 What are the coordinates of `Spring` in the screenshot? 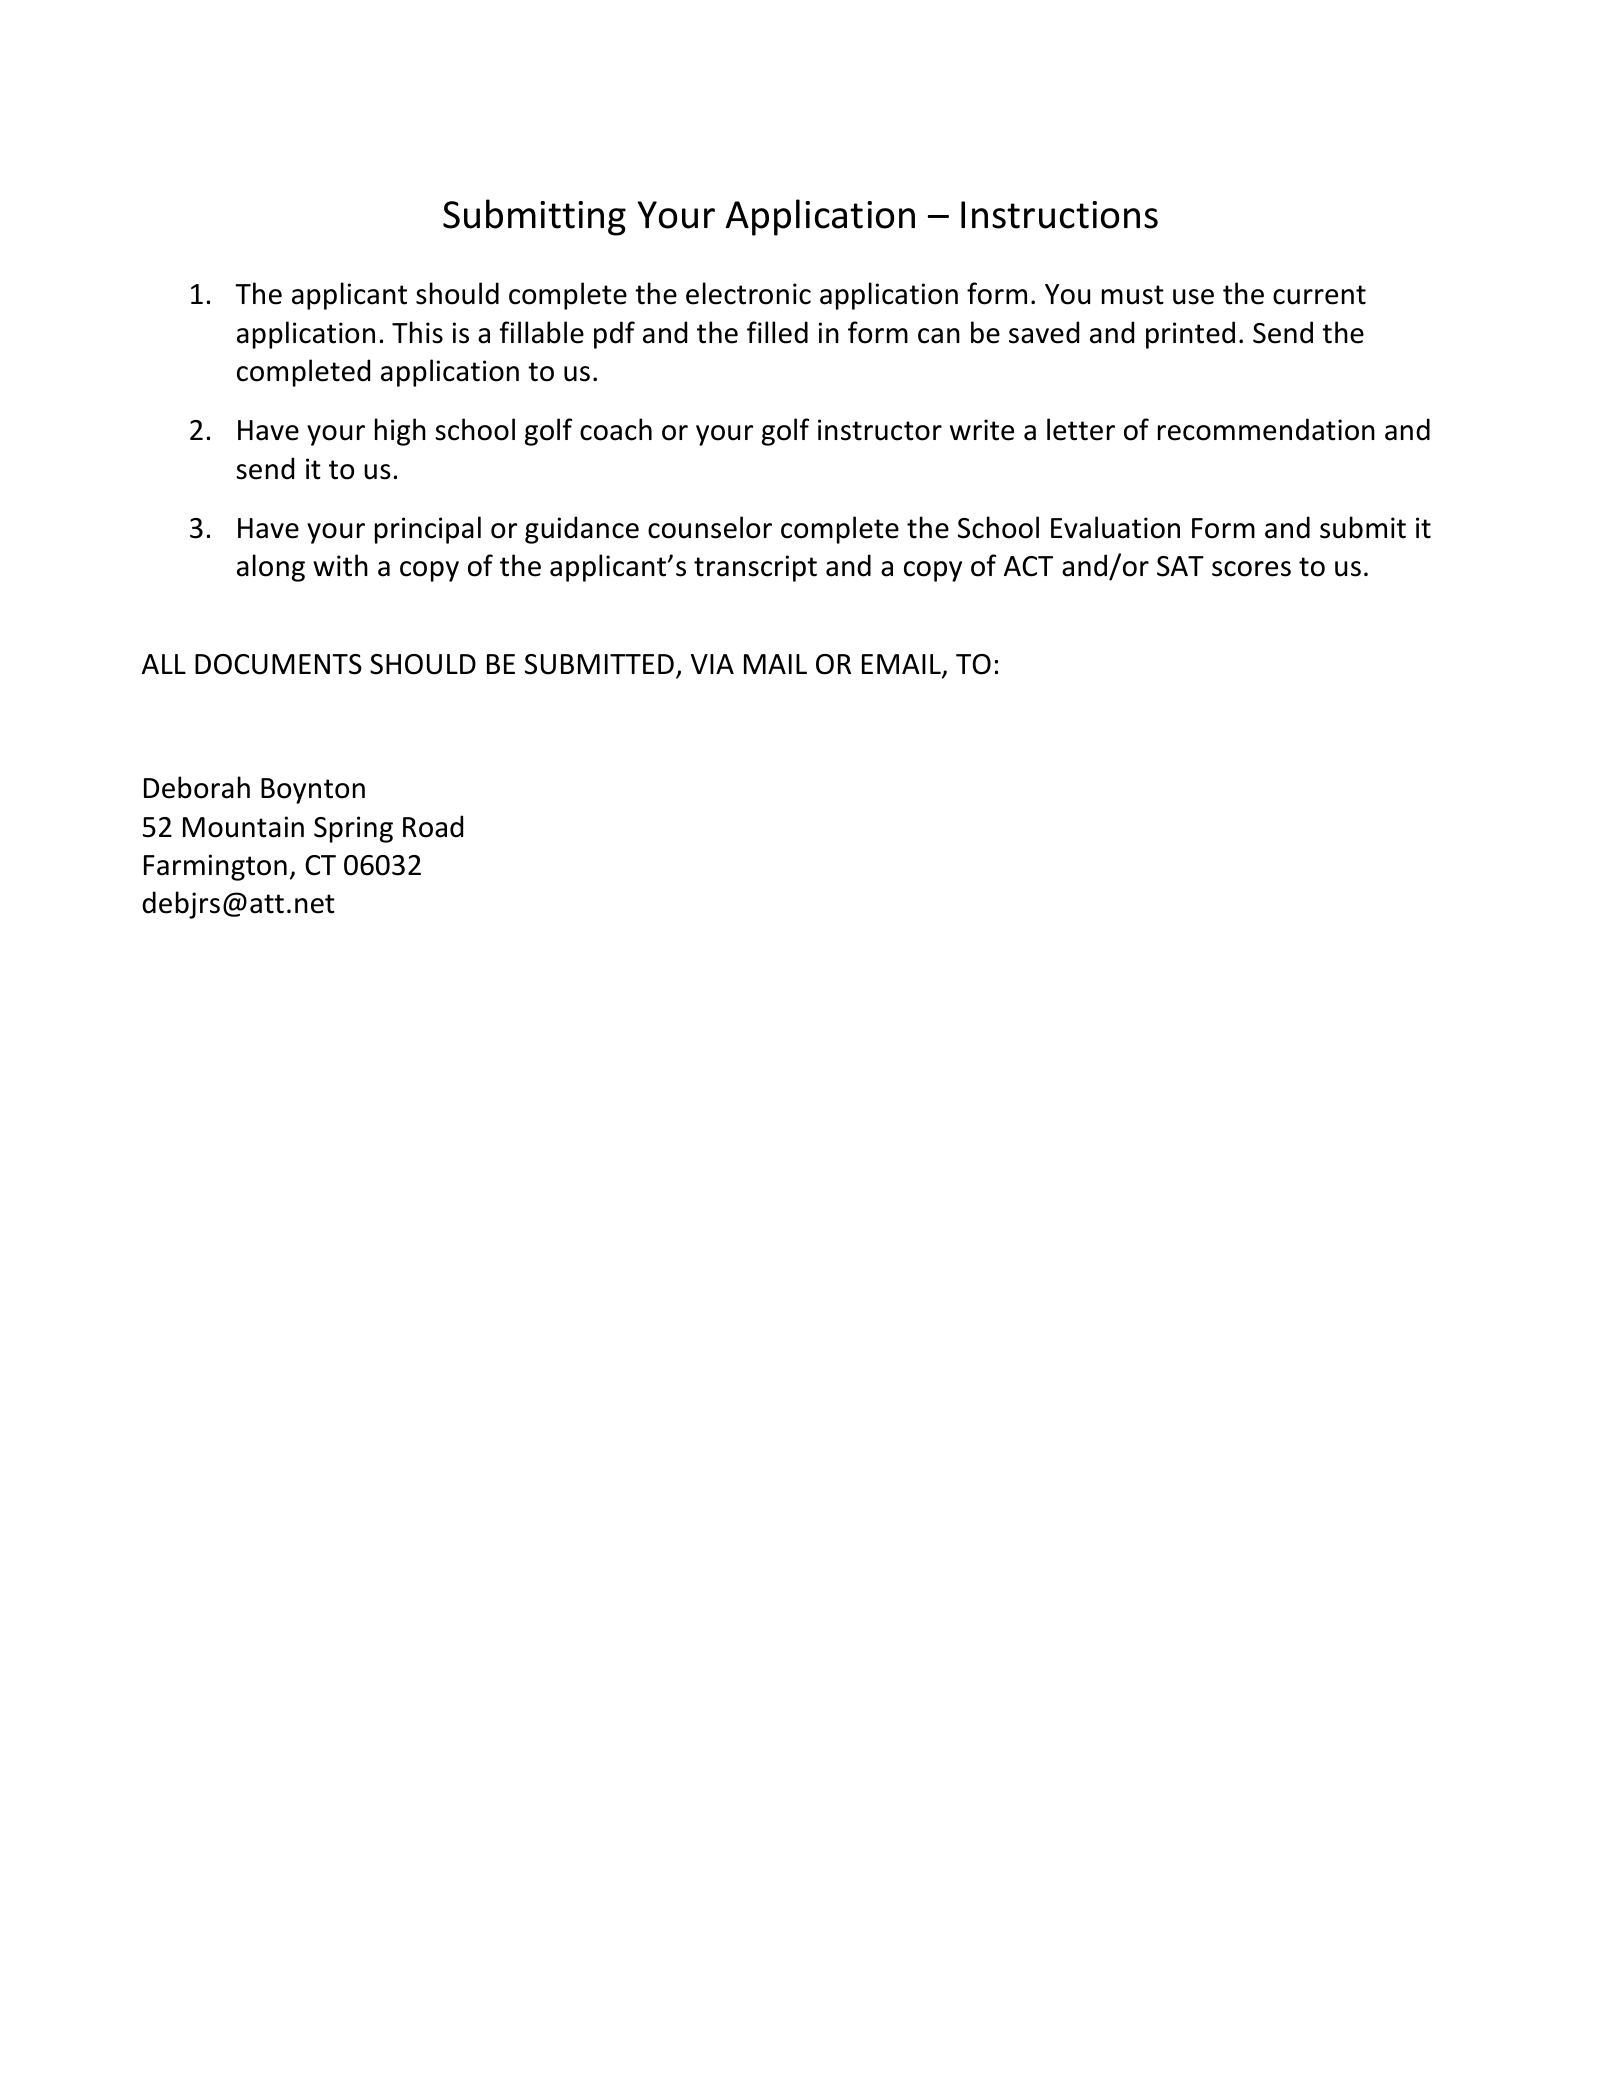 It's located at (353, 829).
